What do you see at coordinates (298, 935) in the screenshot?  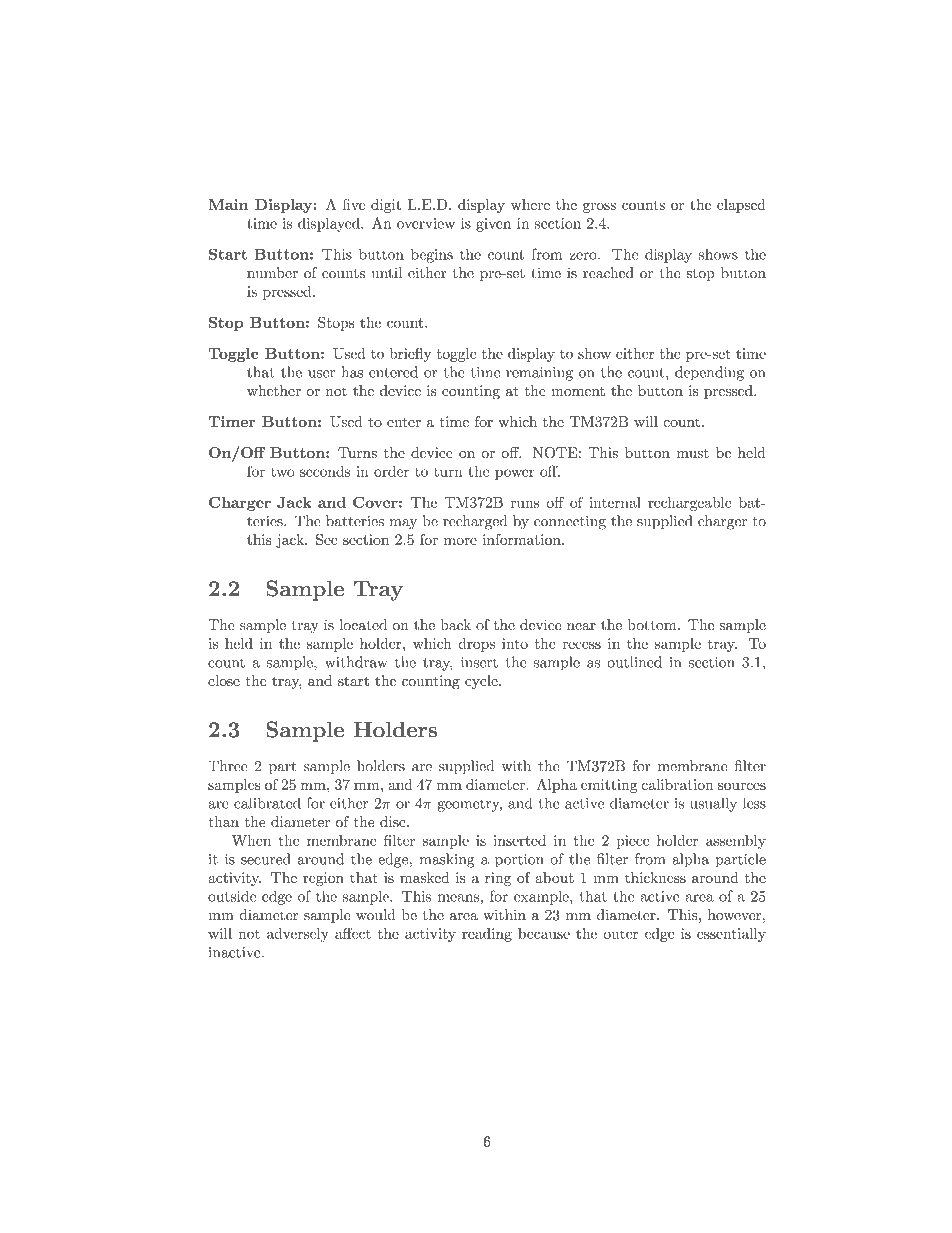 I see `adversely` at bounding box center [298, 935].
